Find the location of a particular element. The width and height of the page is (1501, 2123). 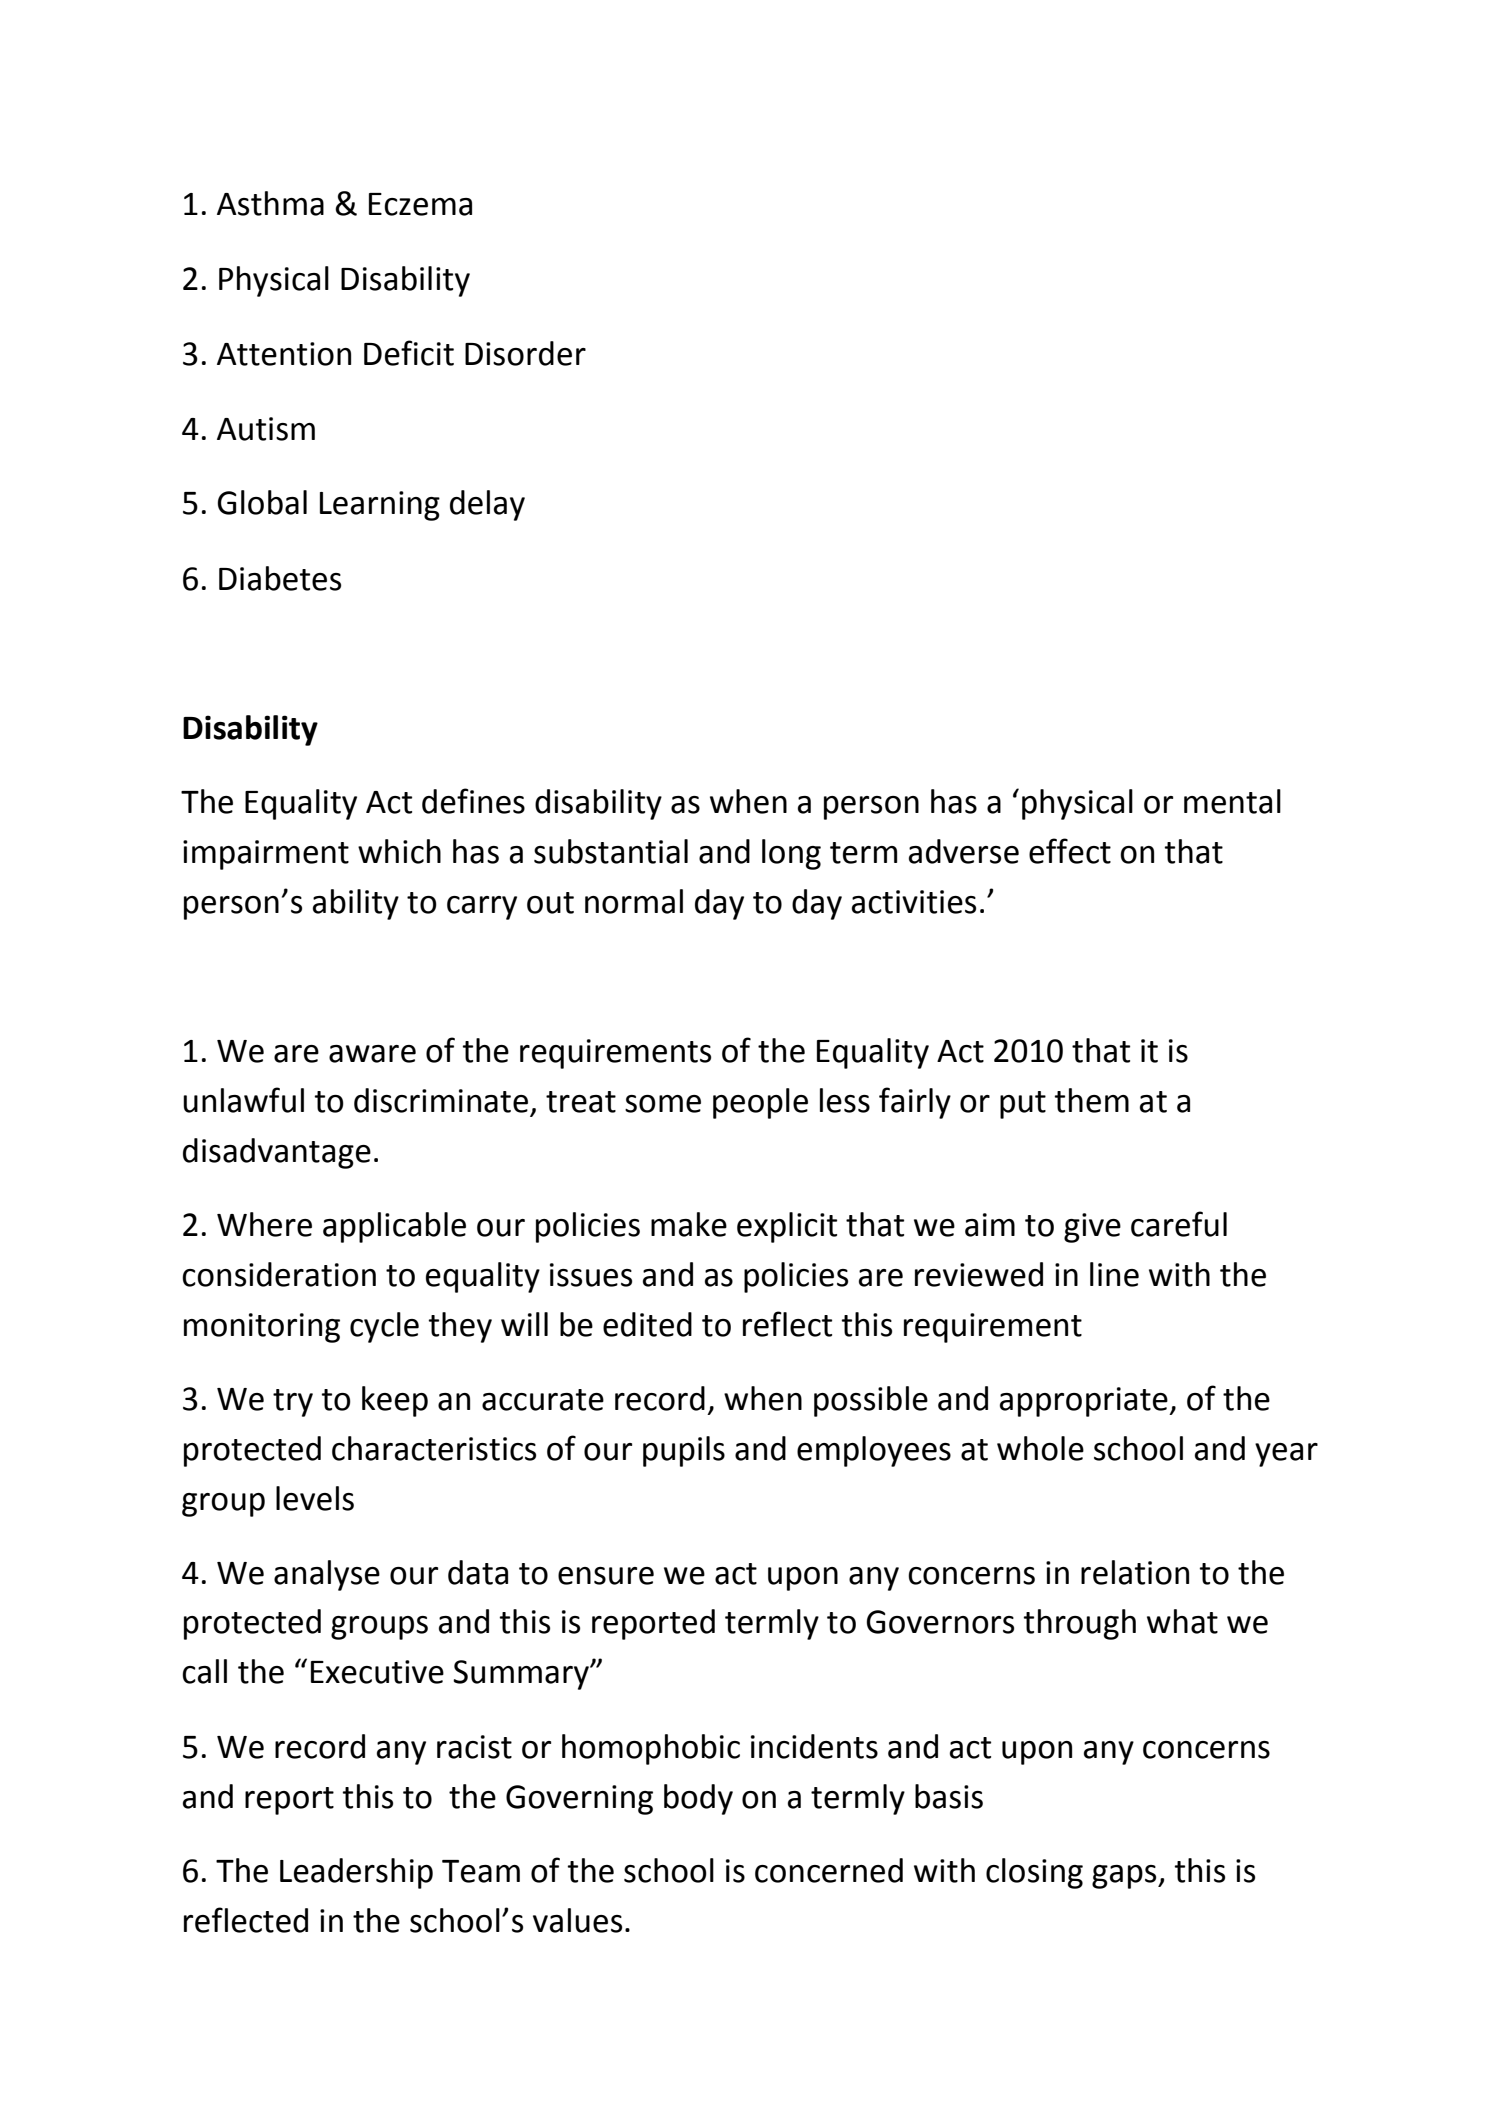

mental is located at coordinates (1232, 801).
